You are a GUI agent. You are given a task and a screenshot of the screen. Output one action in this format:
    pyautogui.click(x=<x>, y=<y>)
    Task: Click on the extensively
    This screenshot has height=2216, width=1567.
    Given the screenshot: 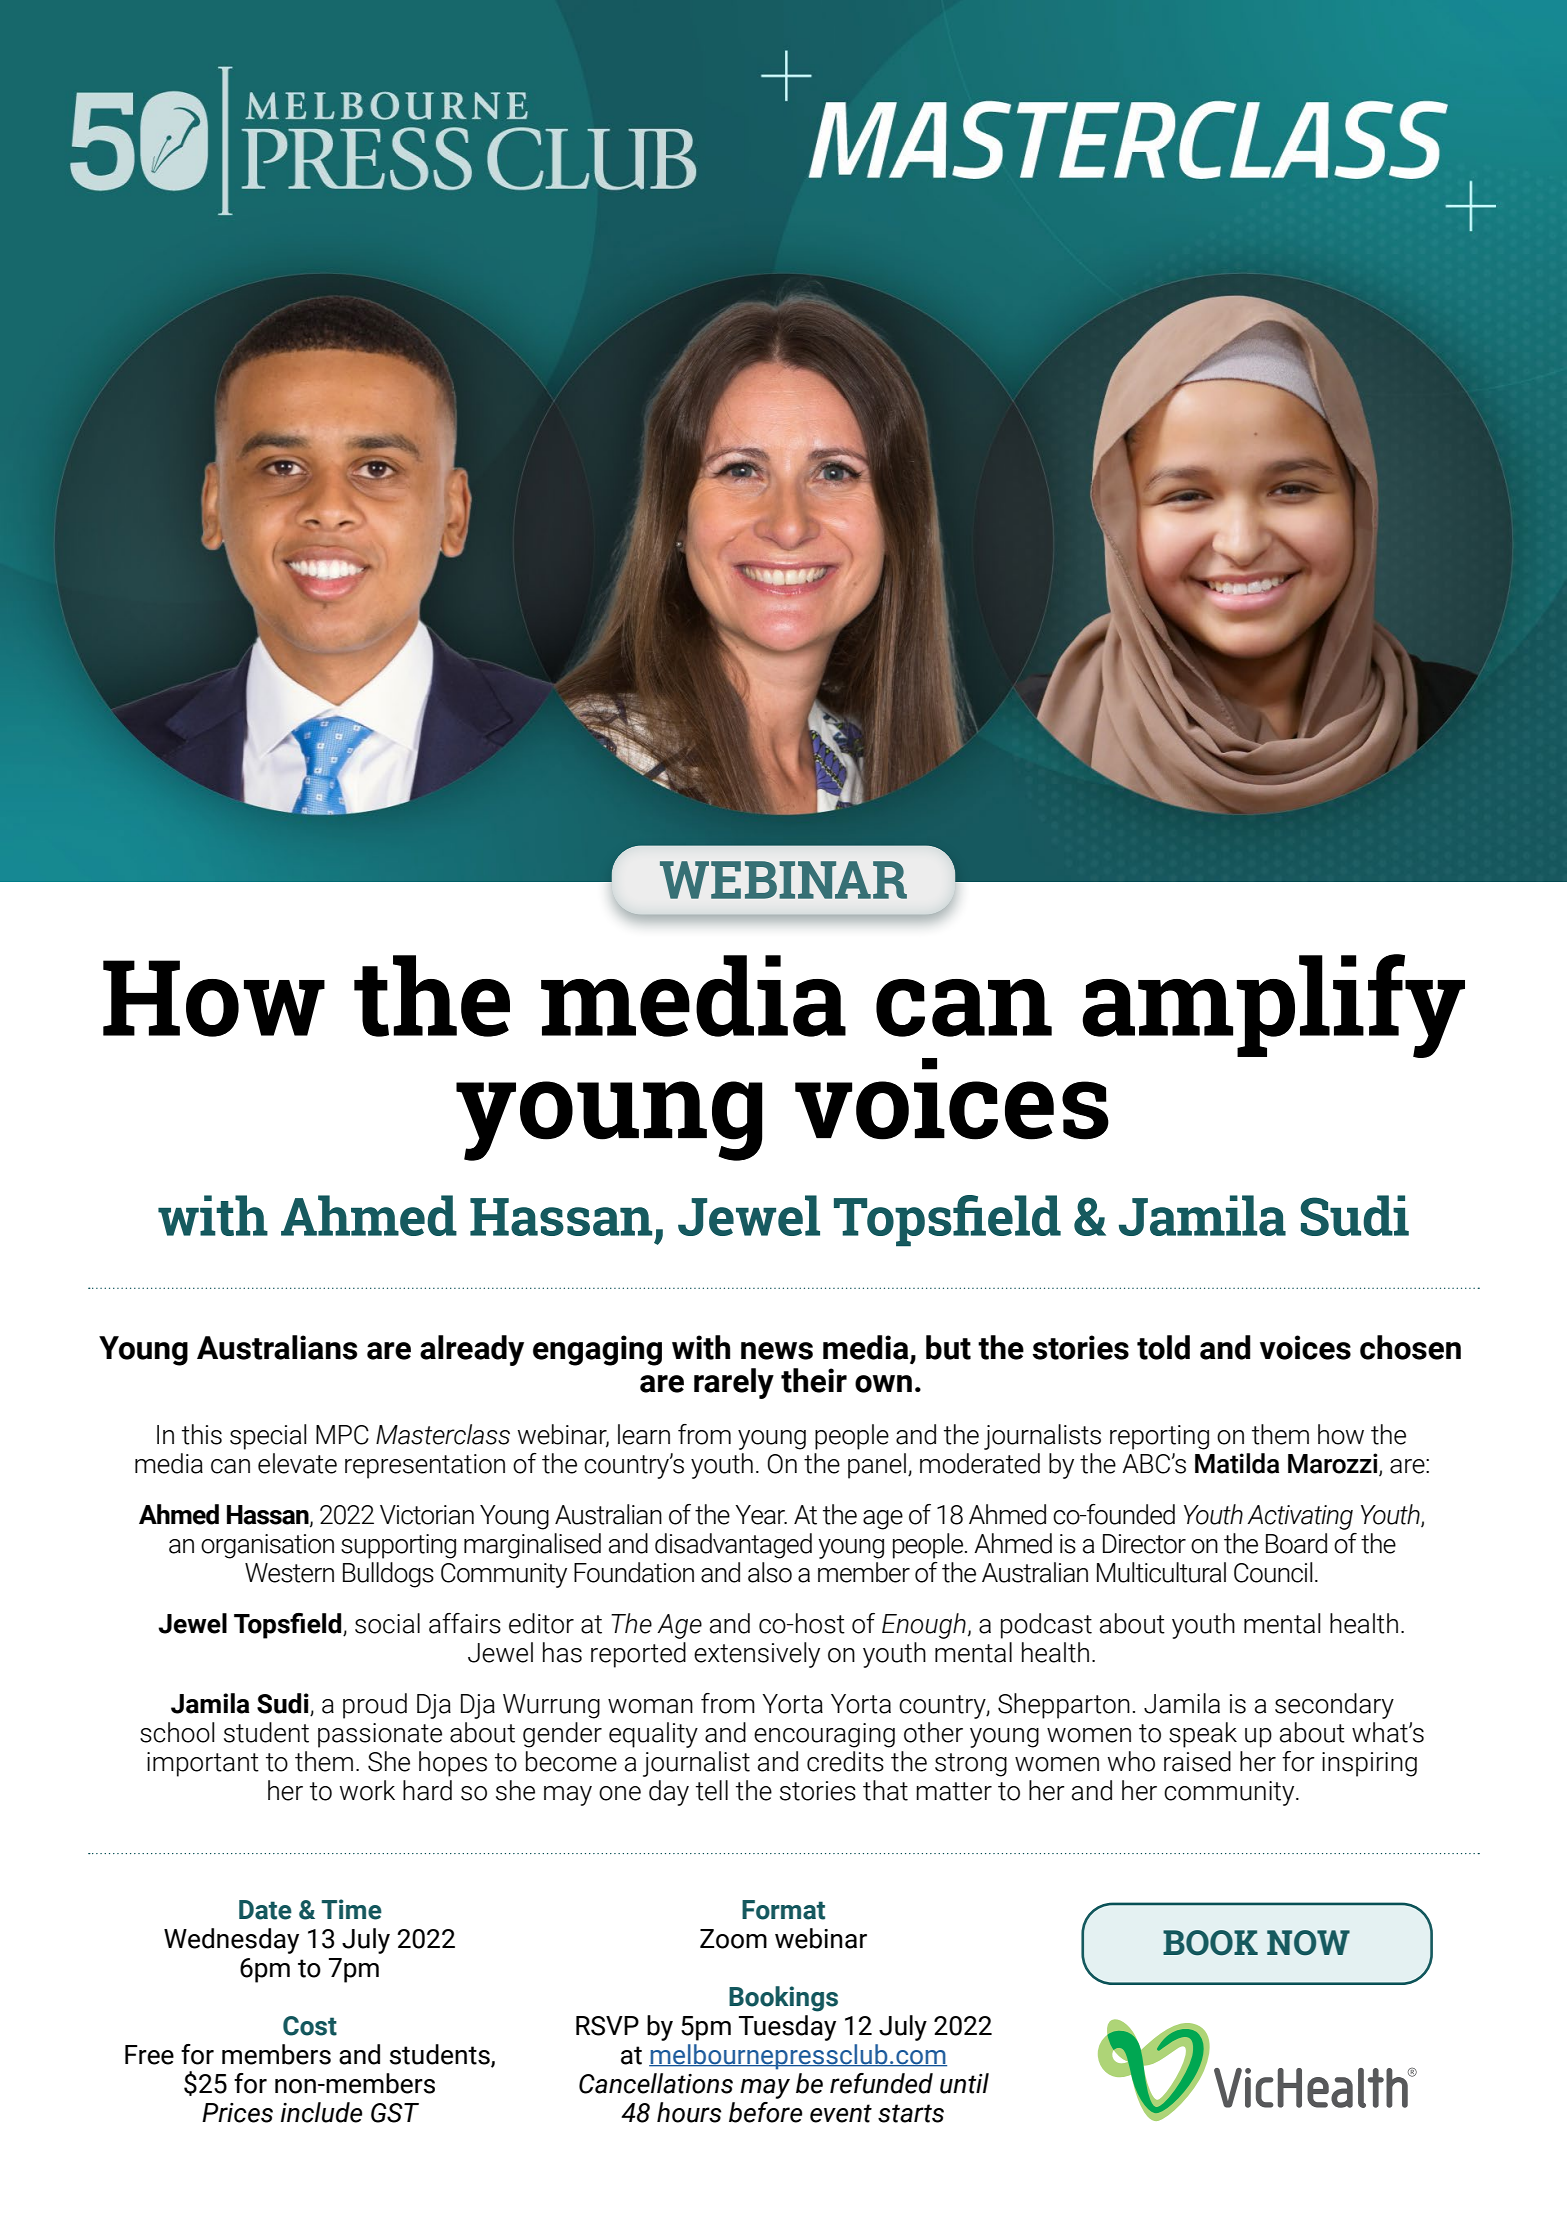 What is the action you would take?
    pyautogui.click(x=757, y=1655)
